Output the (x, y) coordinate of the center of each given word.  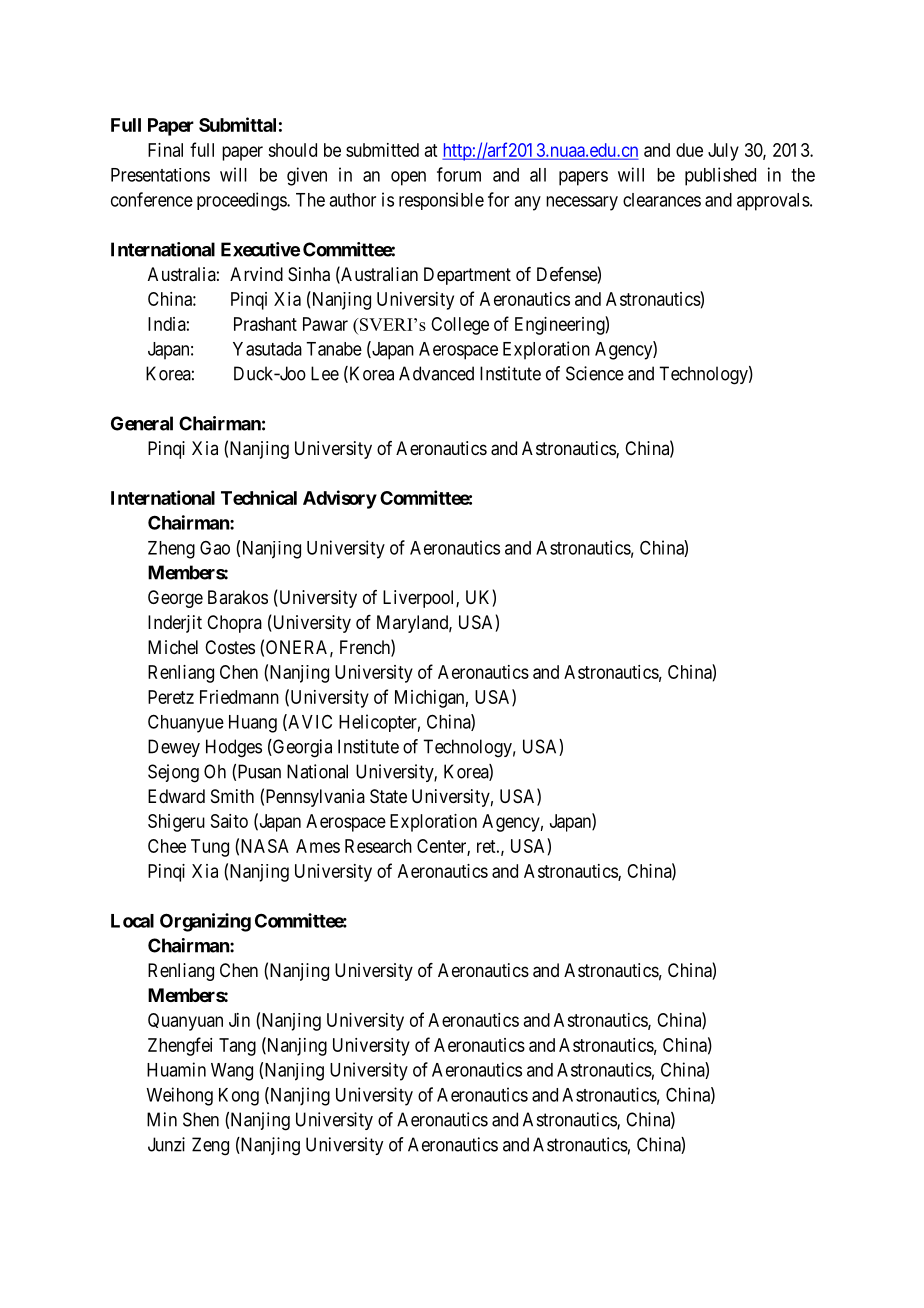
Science (595, 373)
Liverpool (420, 599)
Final (165, 150)
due (689, 150)
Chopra (234, 624)
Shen (201, 1119)
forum (459, 174)
